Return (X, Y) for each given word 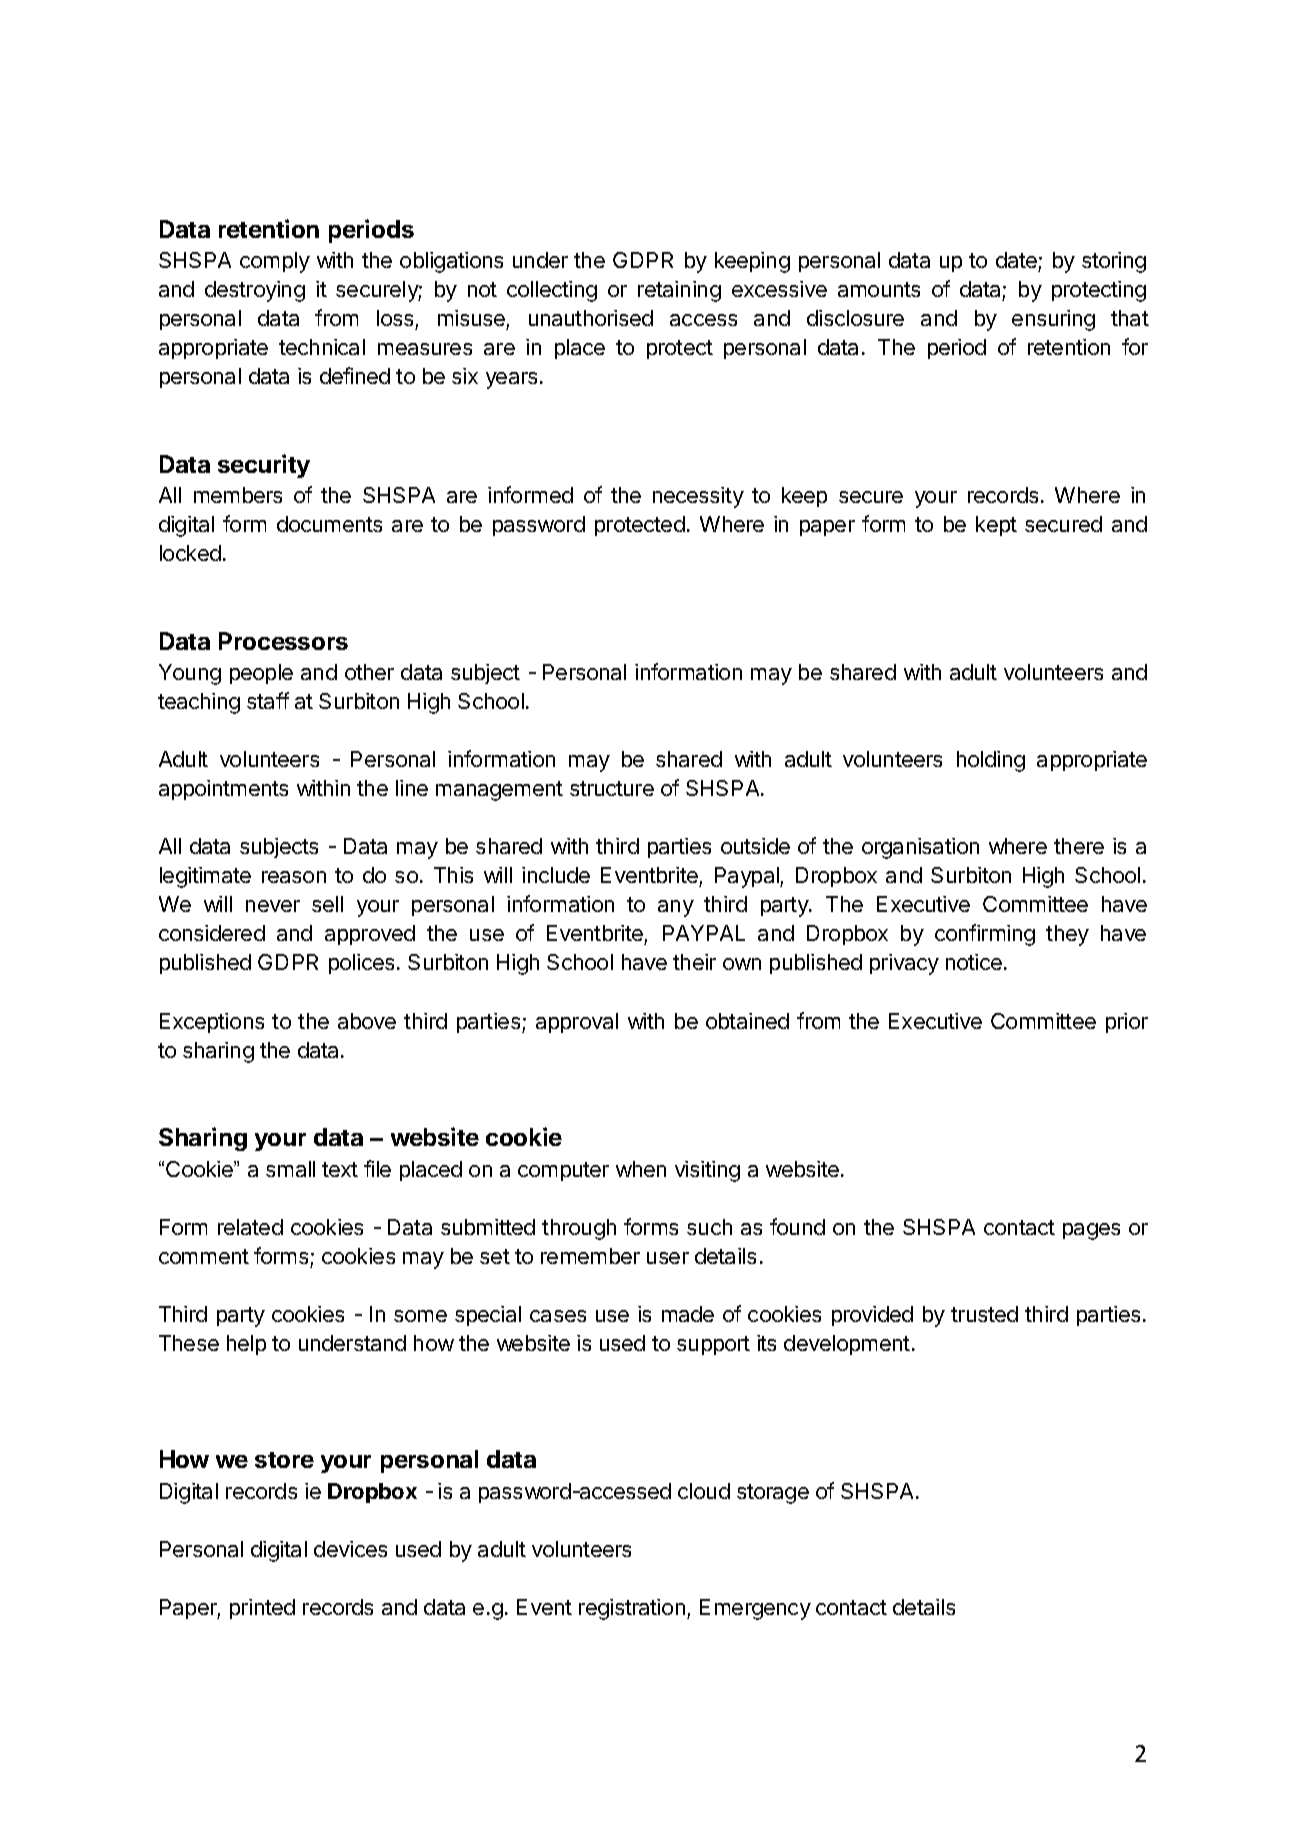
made (688, 1314)
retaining (679, 291)
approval (577, 1023)
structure (612, 788)
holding (991, 761)
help (246, 1345)
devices (350, 1549)
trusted (984, 1314)
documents (329, 524)
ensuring (1053, 320)
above (367, 1021)
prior (1127, 1023)
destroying (255, 291)
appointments (223, 790)
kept (996, 526)
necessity (698, 497)
